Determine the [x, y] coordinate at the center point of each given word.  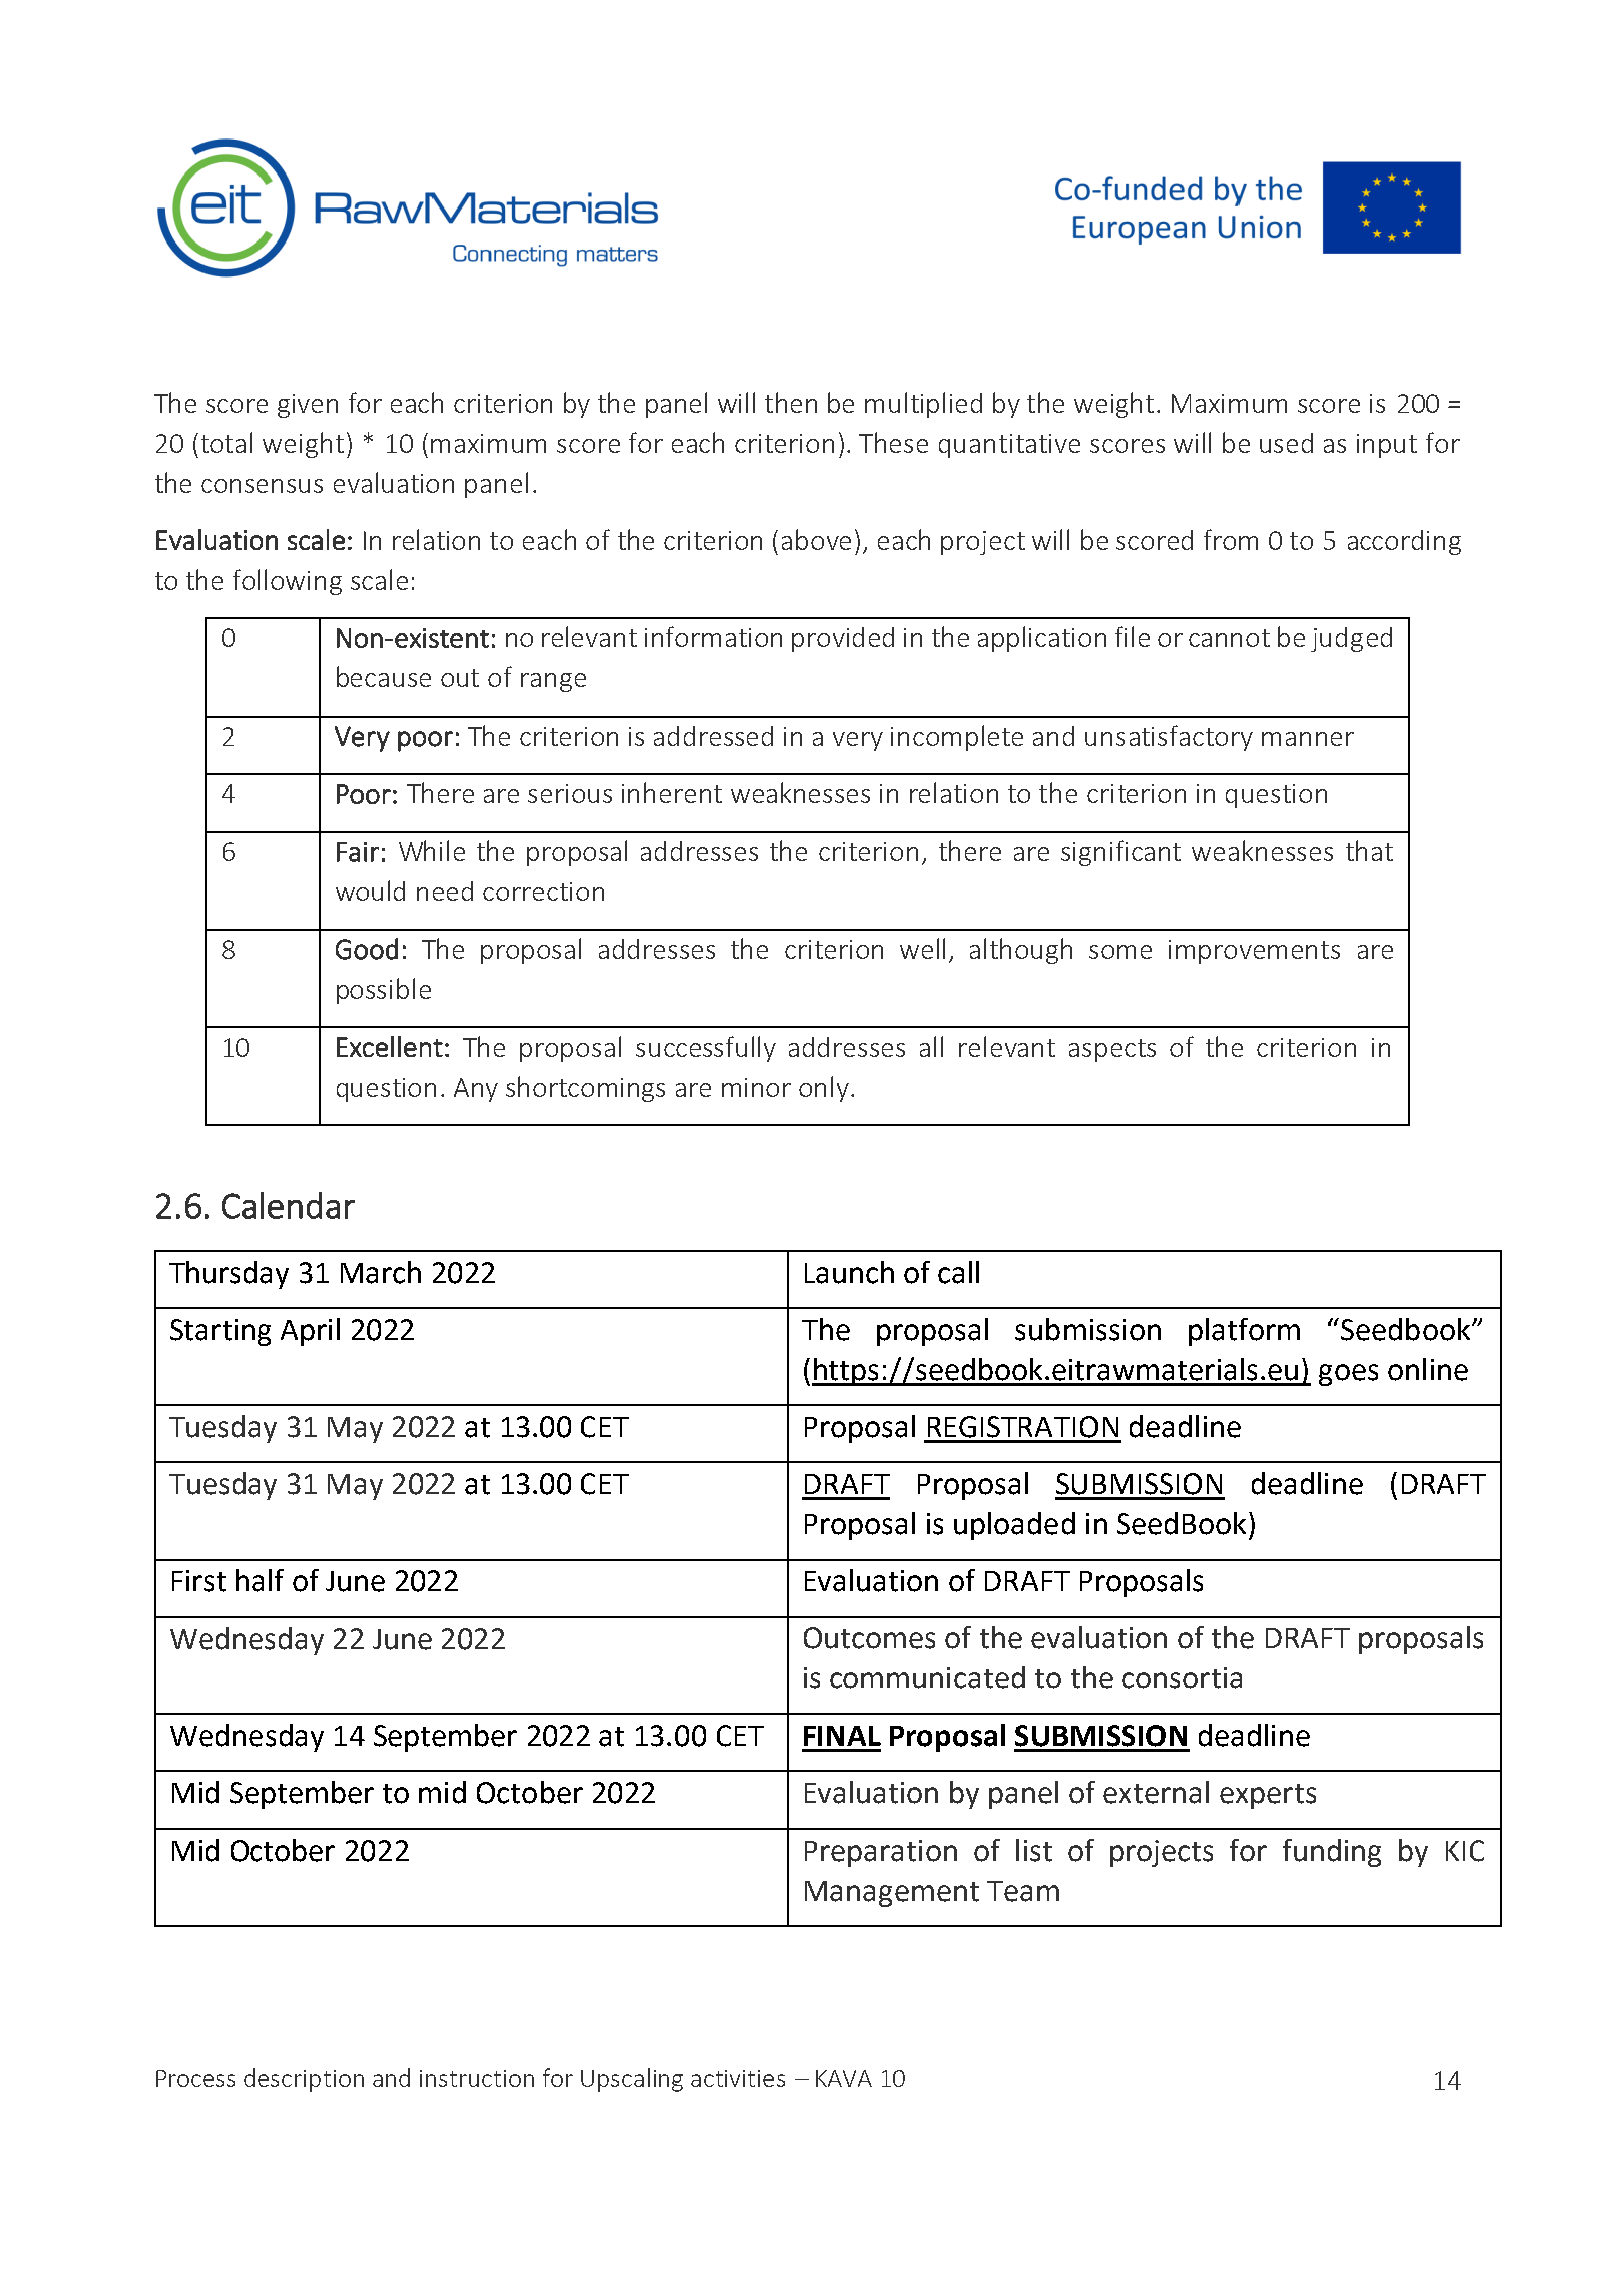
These [893, 442]
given [308, 406]
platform [1244, 1332]
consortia [1182, 1678]
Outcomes [869, 1638]
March [381, 1272]
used [1286, 443]
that [1369, 850]
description [304, 2080]
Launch [849, 1272]
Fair [358, 852]
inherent [672, 792]
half [260, 1580]
